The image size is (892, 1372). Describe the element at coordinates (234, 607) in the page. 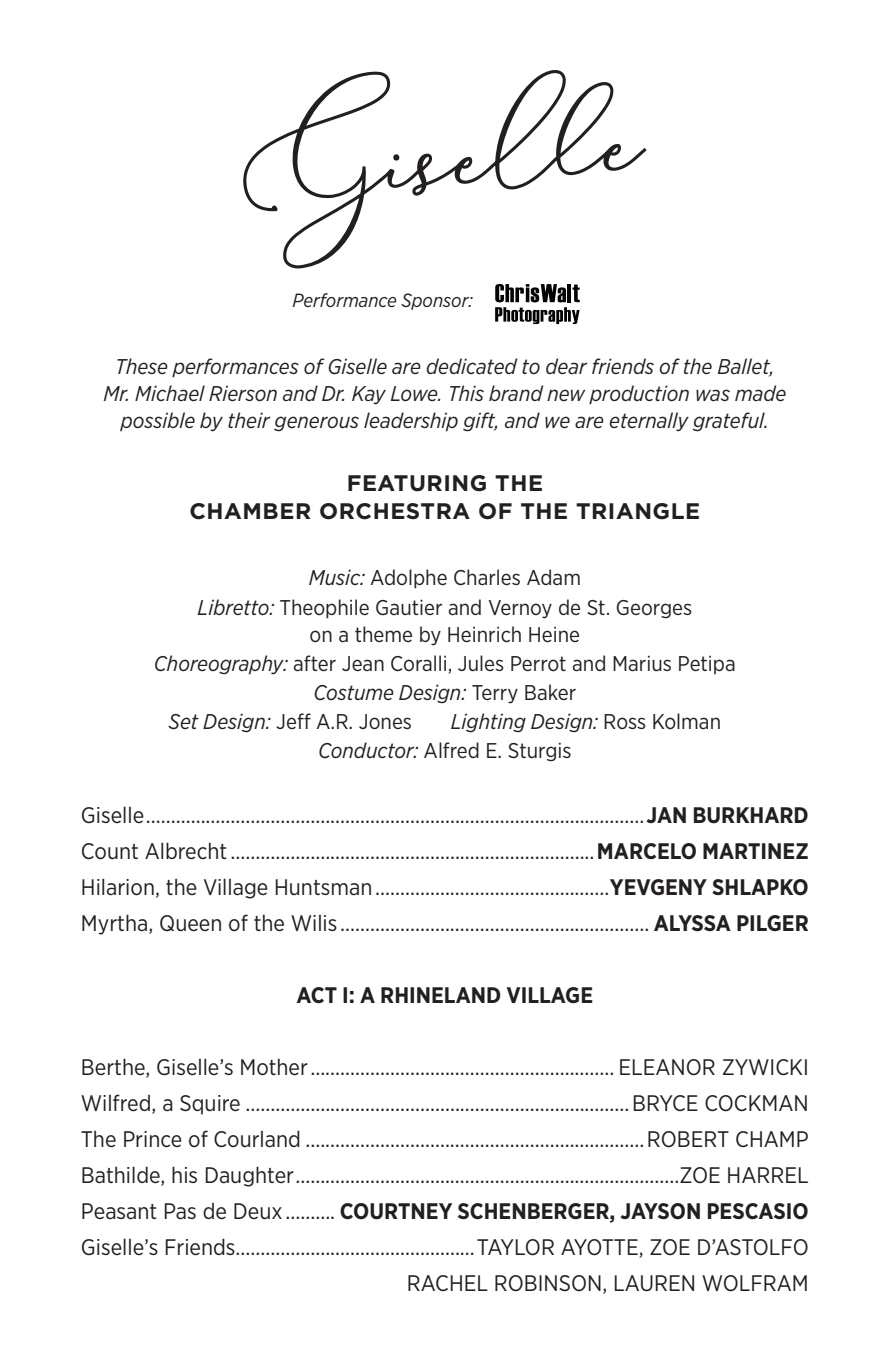

I see `Libretto` at that location.
